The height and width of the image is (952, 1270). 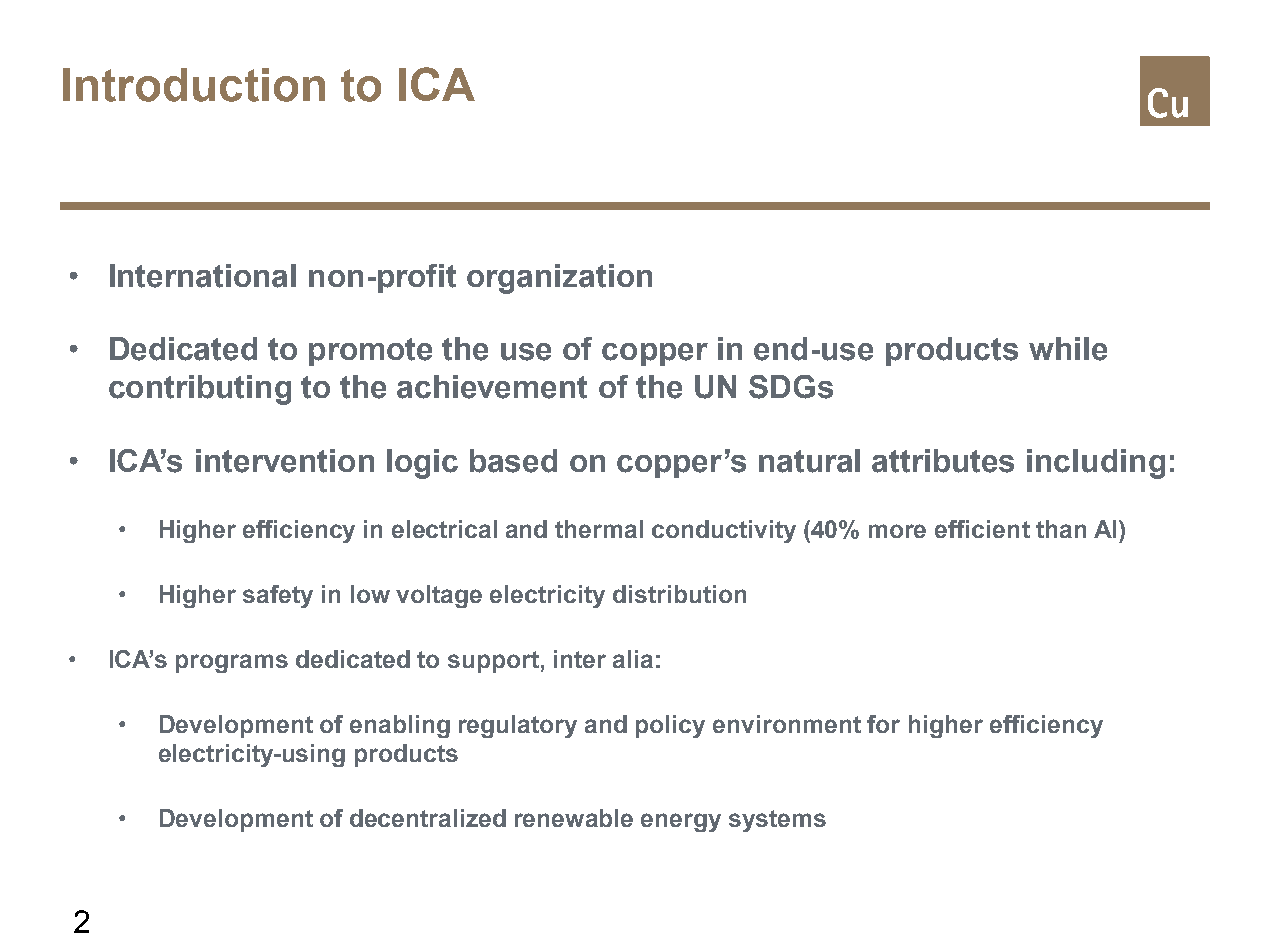 What do you see at coordinates (428, 818) in the image?
I see `decentralized` at bounding box center [428, 818].
